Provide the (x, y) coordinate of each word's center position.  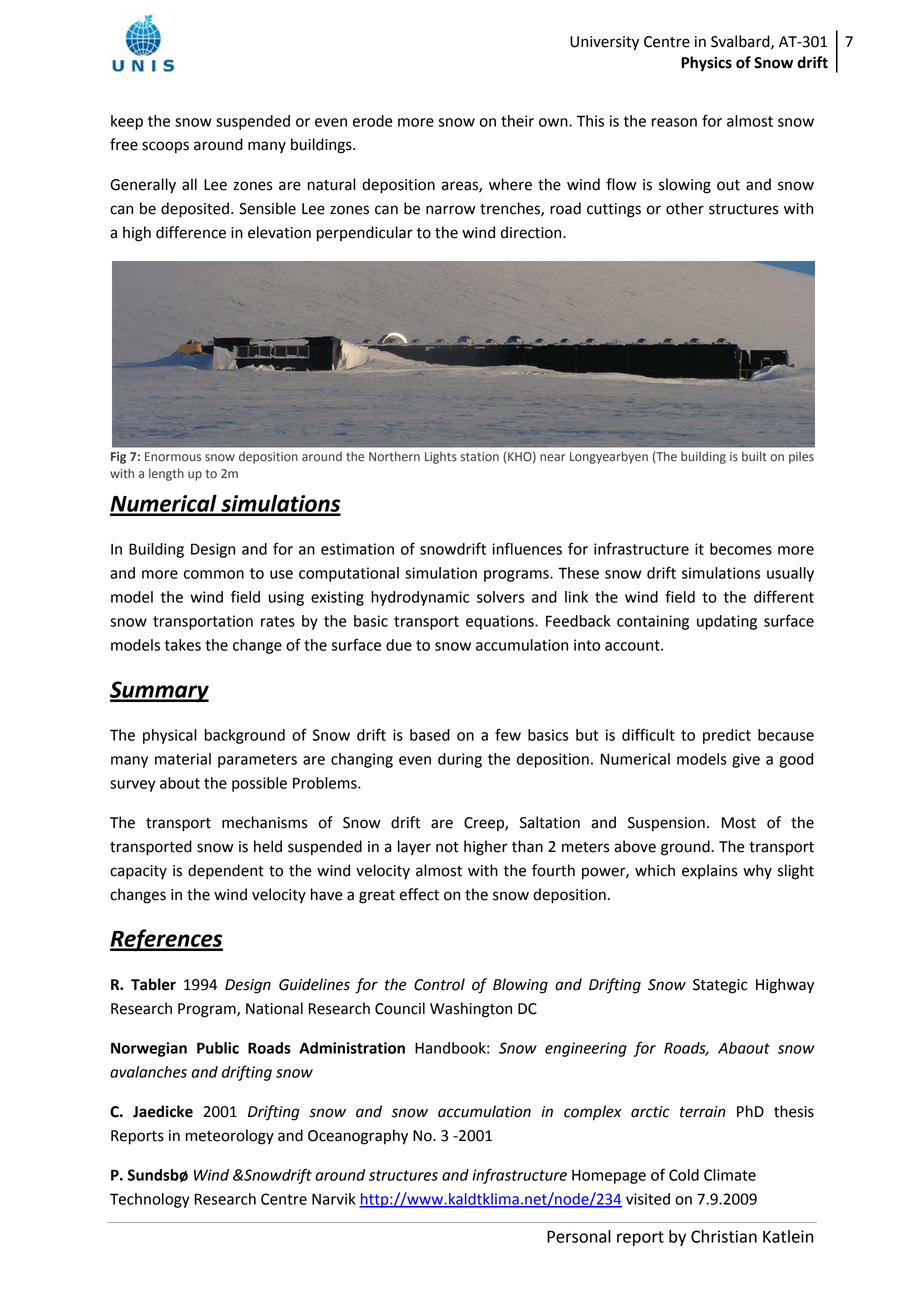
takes (183, 645)
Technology (149, 1200)
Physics (706, 64)
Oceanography (358, 1137)
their (517, 121)
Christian (724, 1236)
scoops (165, 147)
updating (727, 622)
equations (501, 622)
